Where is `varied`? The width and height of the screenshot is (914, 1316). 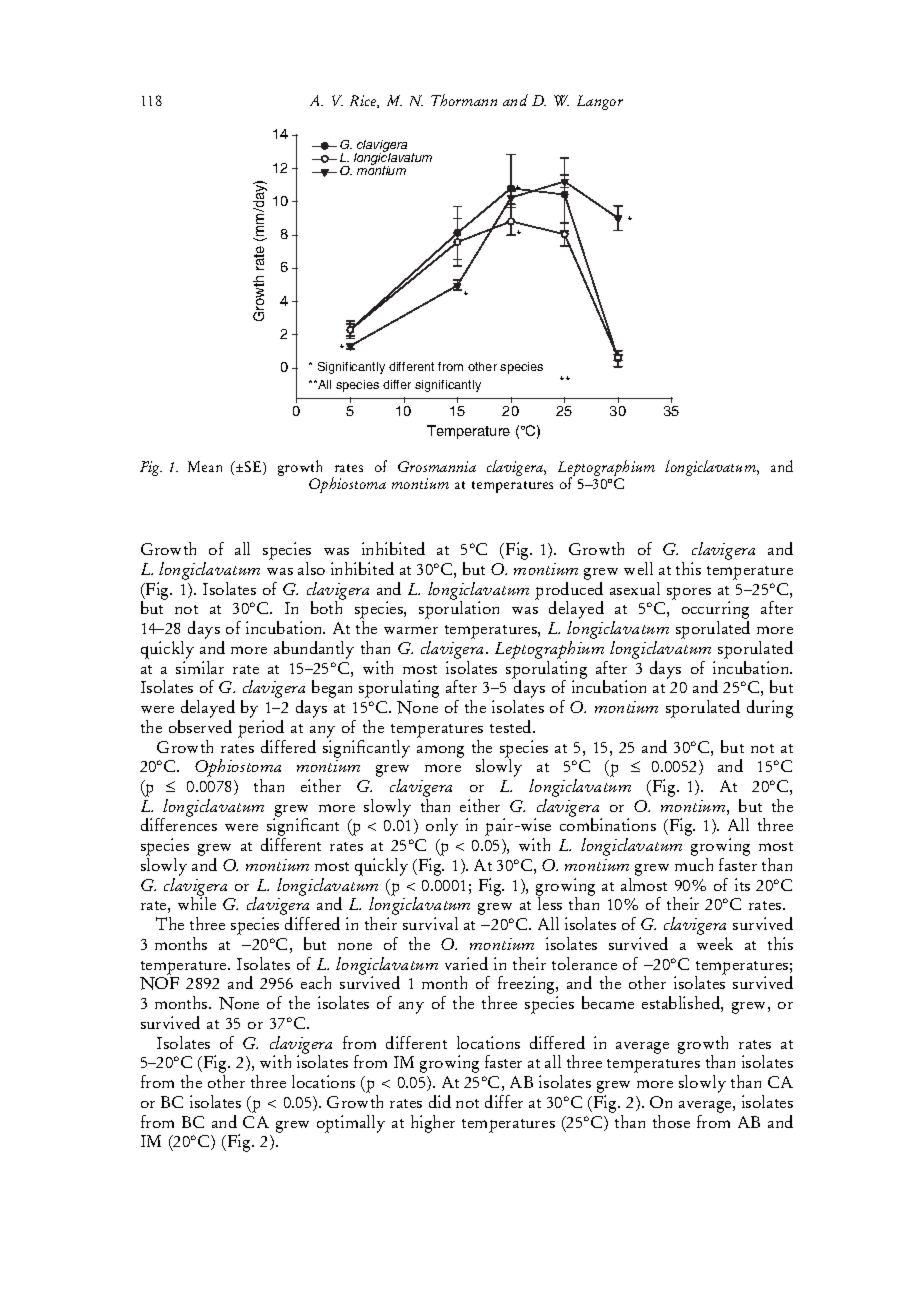 varied is located at coordinates (466, 963).
